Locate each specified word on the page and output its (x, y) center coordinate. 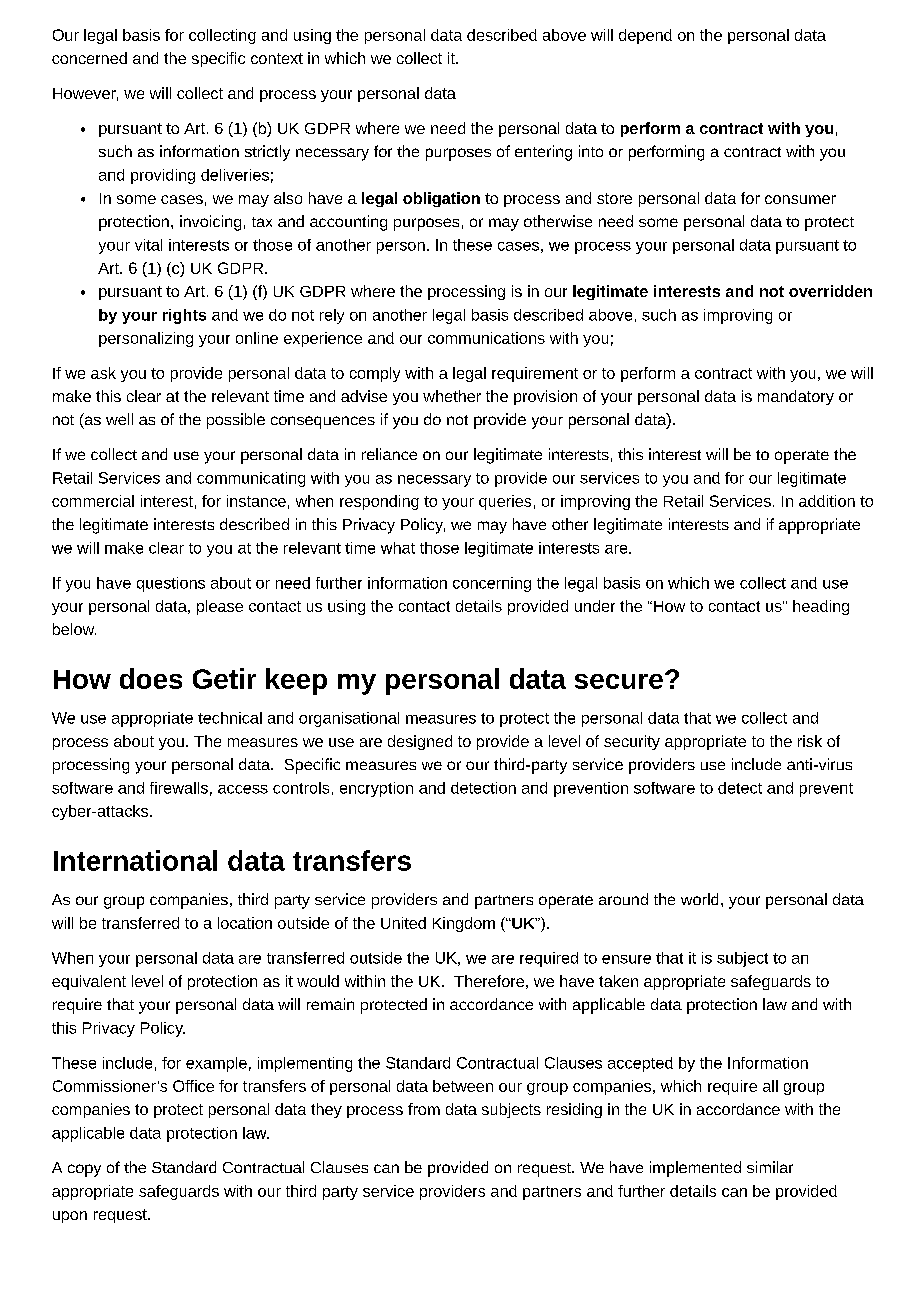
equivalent (89, 982)
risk (810, 741)
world (699, 899)
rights (184, 316)
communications (486, 338)
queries (505, 502)
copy (84, 1170)
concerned (89, 58)
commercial (93, 501)
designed (420, 742)
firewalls (179, 788)
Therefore (489, 981)
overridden (830, 291)
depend (645, 36)
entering (543, 153)
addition (827, 501)
